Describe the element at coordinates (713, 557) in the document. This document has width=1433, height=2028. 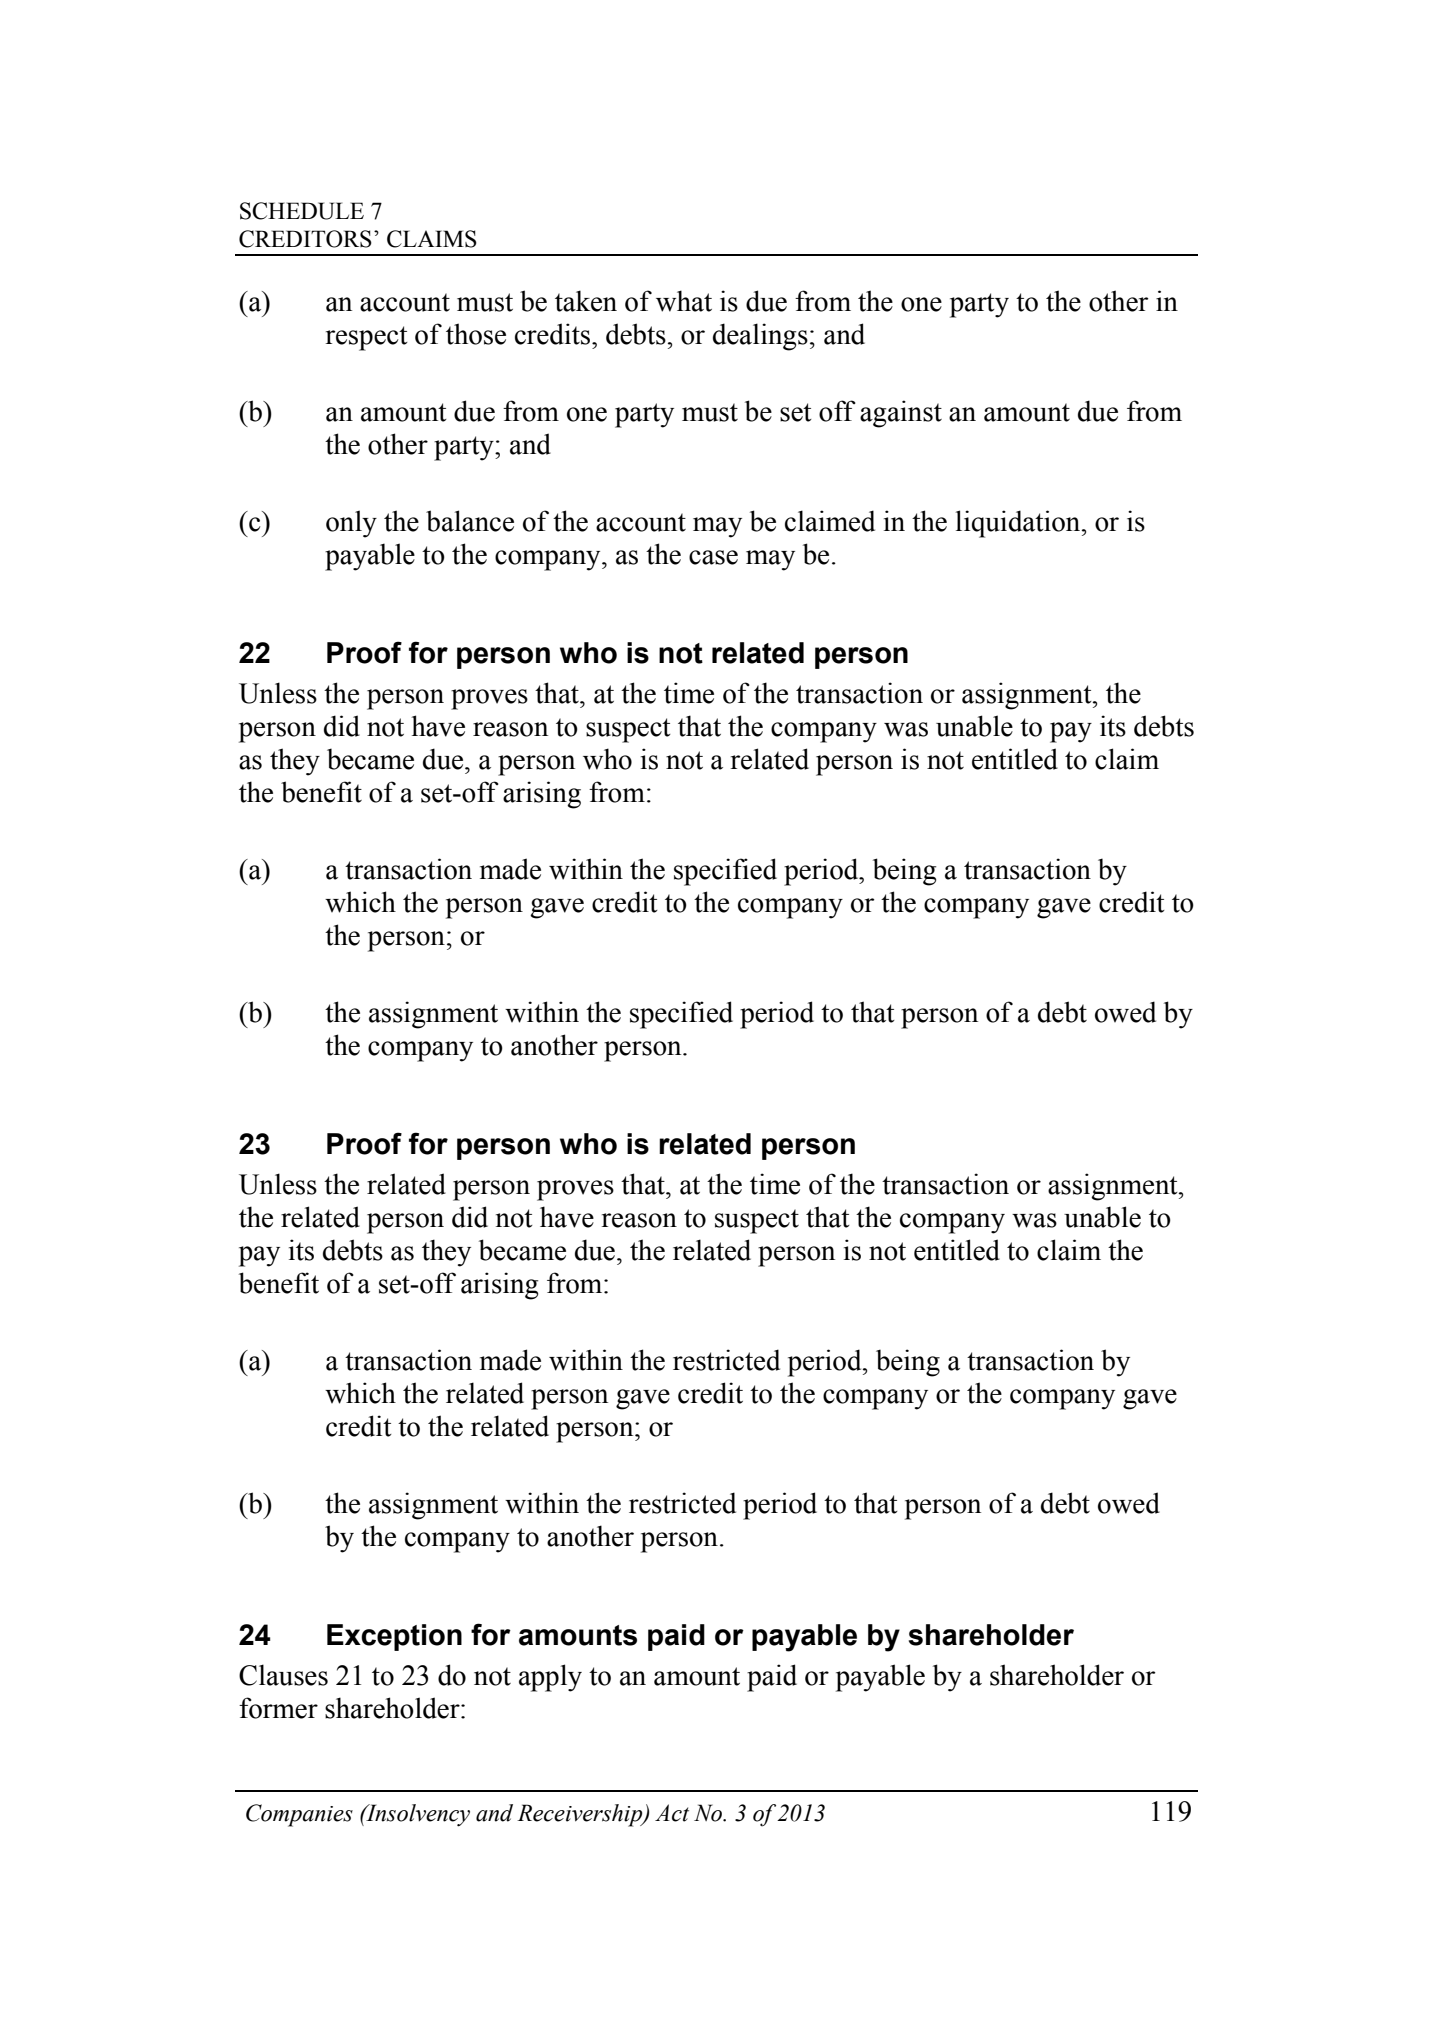
I see `case` at that location.
